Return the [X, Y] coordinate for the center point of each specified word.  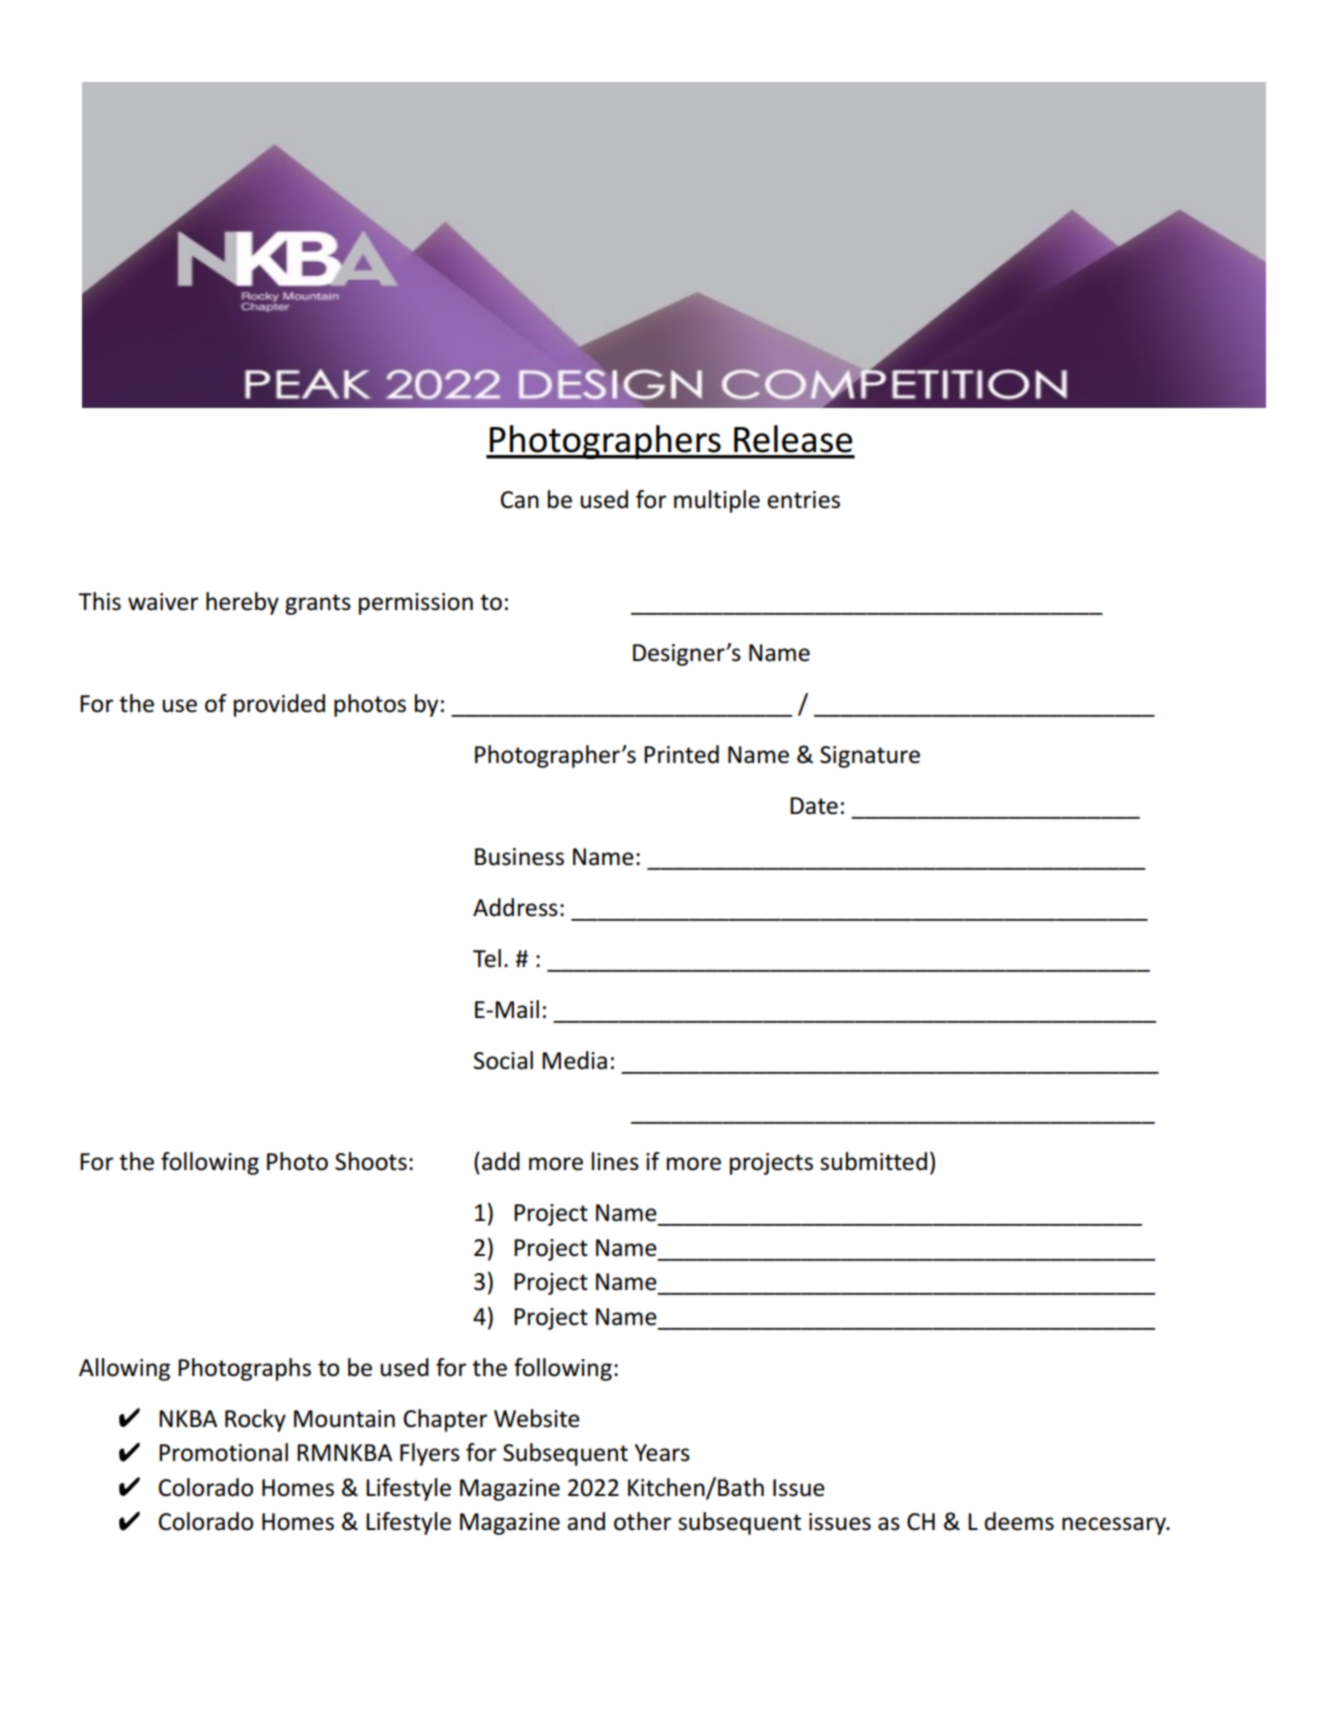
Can [520, 500]
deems [1019, 1521]
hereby [242, 603]
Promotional [223, 1452]
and [586, 1521]
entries [803, 500]
